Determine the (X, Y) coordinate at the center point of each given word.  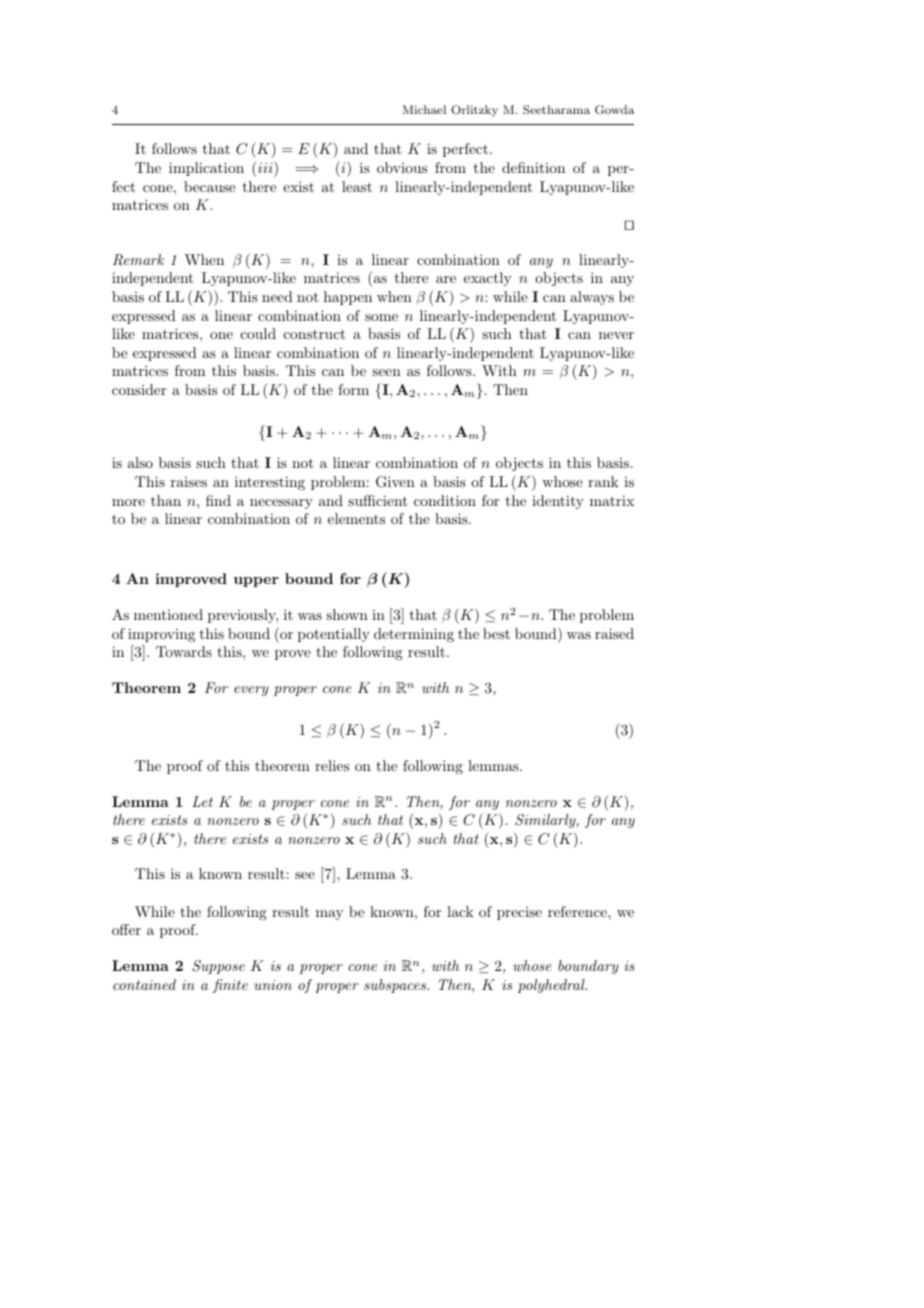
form (353, 389)
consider (139, 389)
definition (533, 167)
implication (206, 169)
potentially (334, 635)
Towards (184, 651)
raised (614, 633)
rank (603, 481)
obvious (402, 167)
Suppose (218, 967)
